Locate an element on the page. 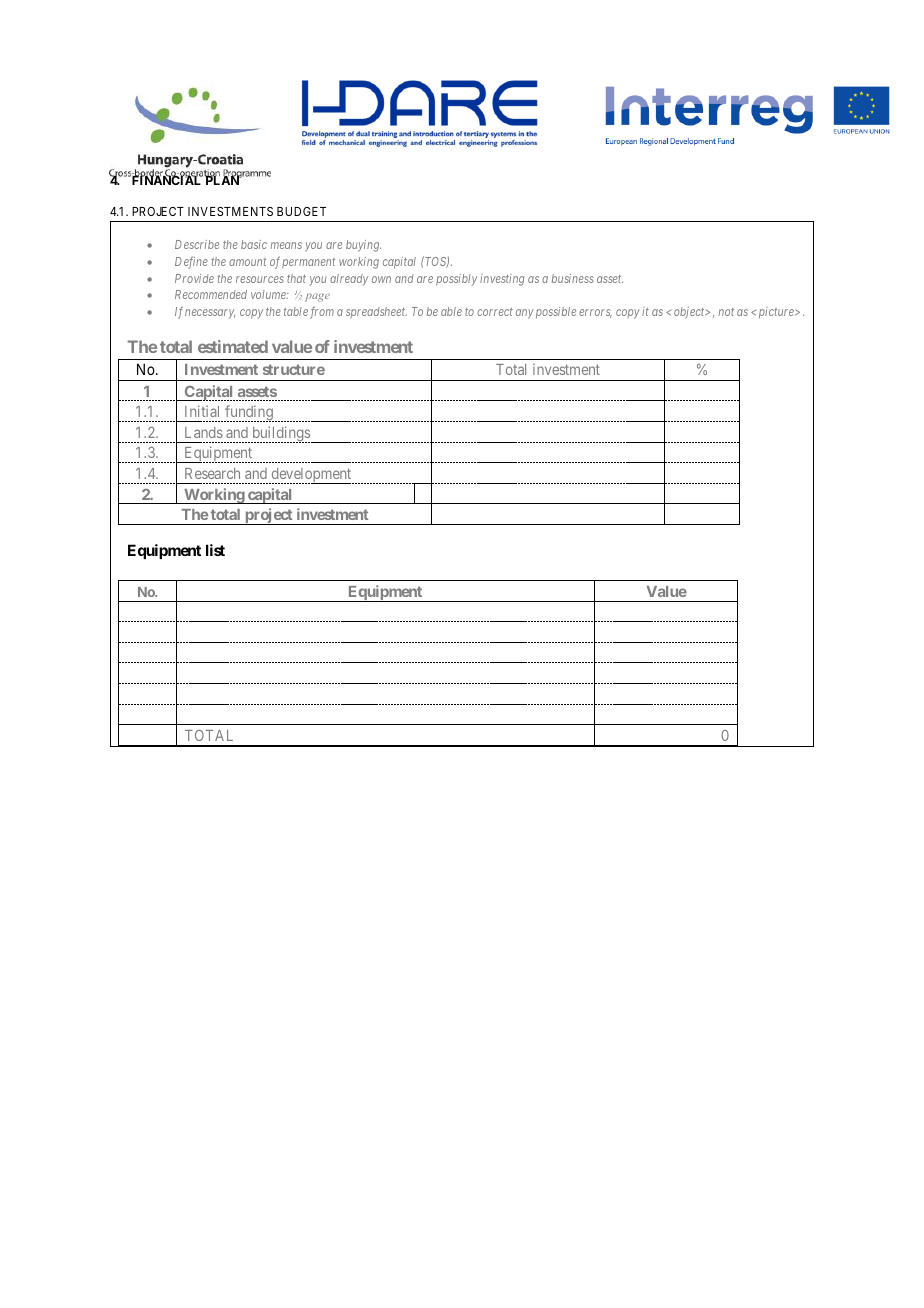  BUDGET is located at coordinates (301, 211).
